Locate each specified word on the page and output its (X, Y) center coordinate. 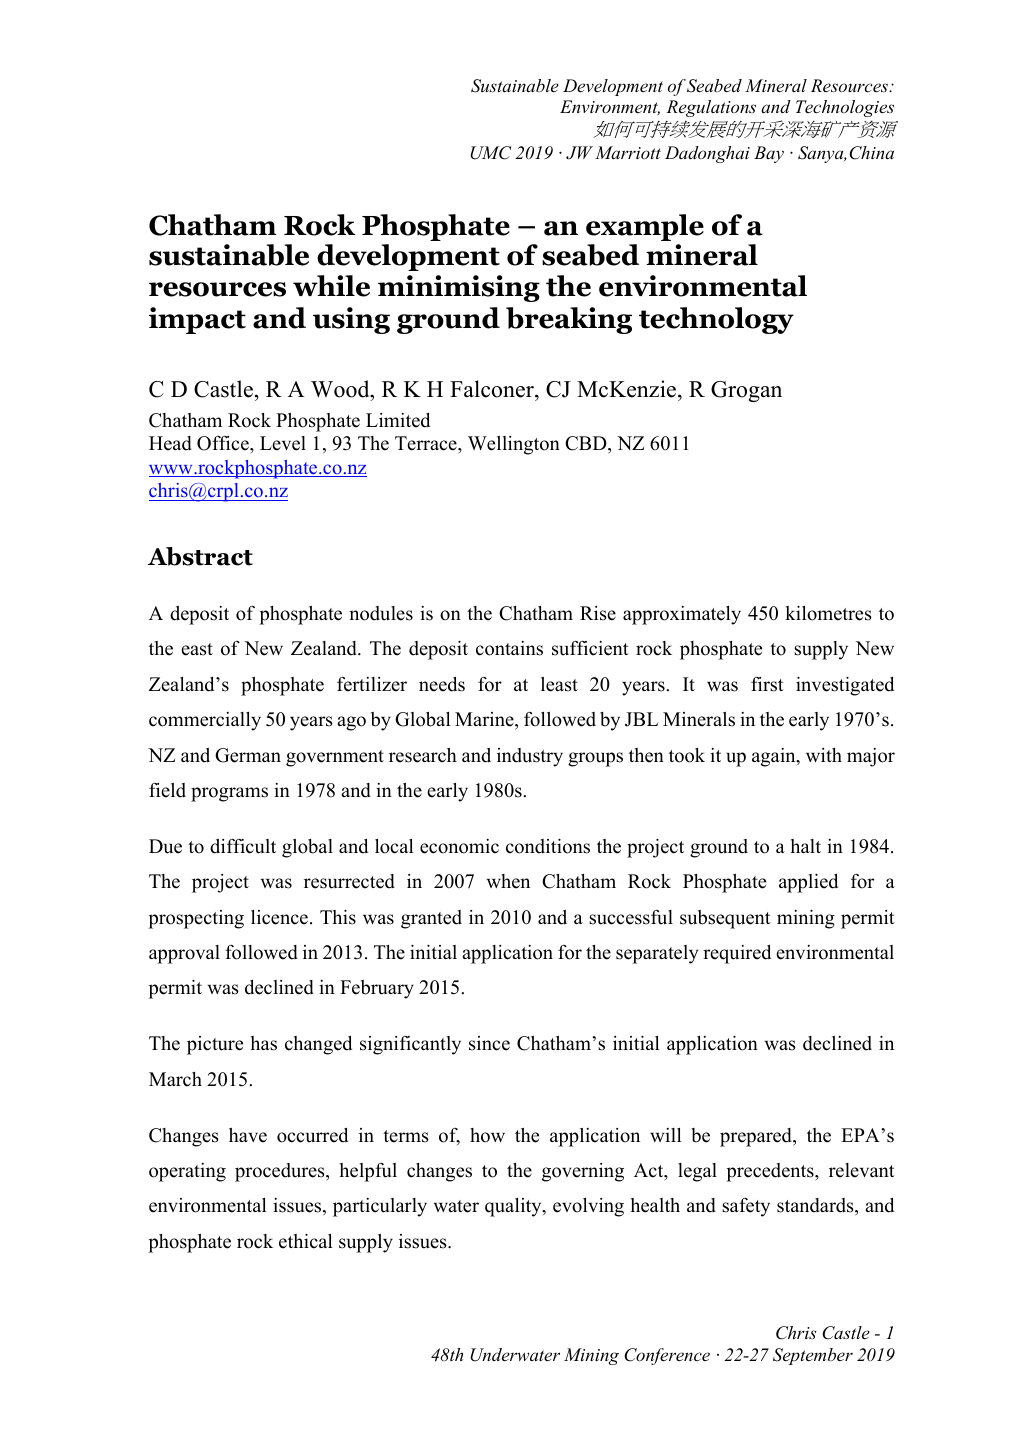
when (508, 881)
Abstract (200, 556)
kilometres (828, 613)
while (331, 286)
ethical (306, 1241)
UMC (490, 153)
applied (808, 883)
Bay (769, 154)
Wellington (514, 445)
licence (279, 917)
